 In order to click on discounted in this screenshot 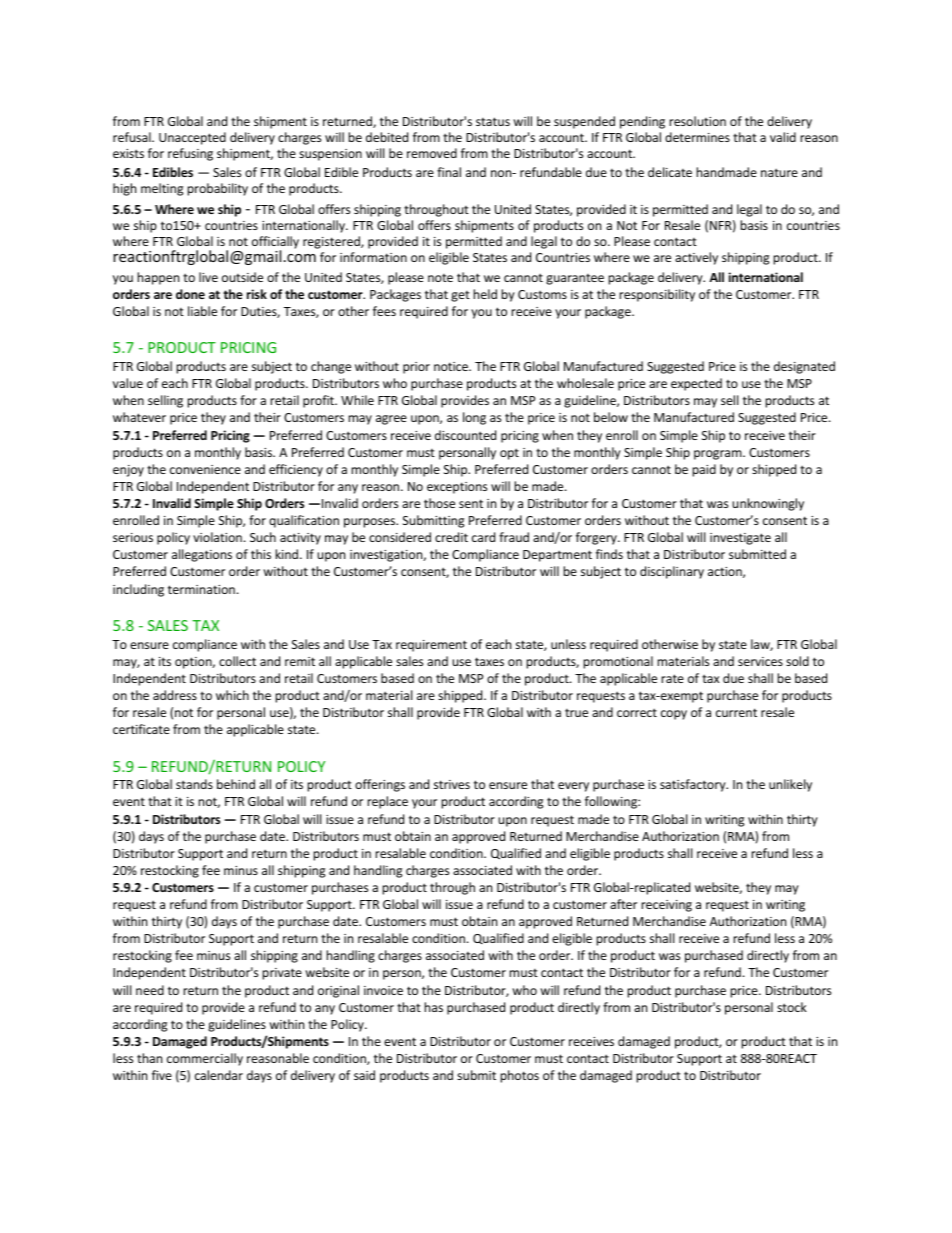, I will do `click(465, 435)`.
